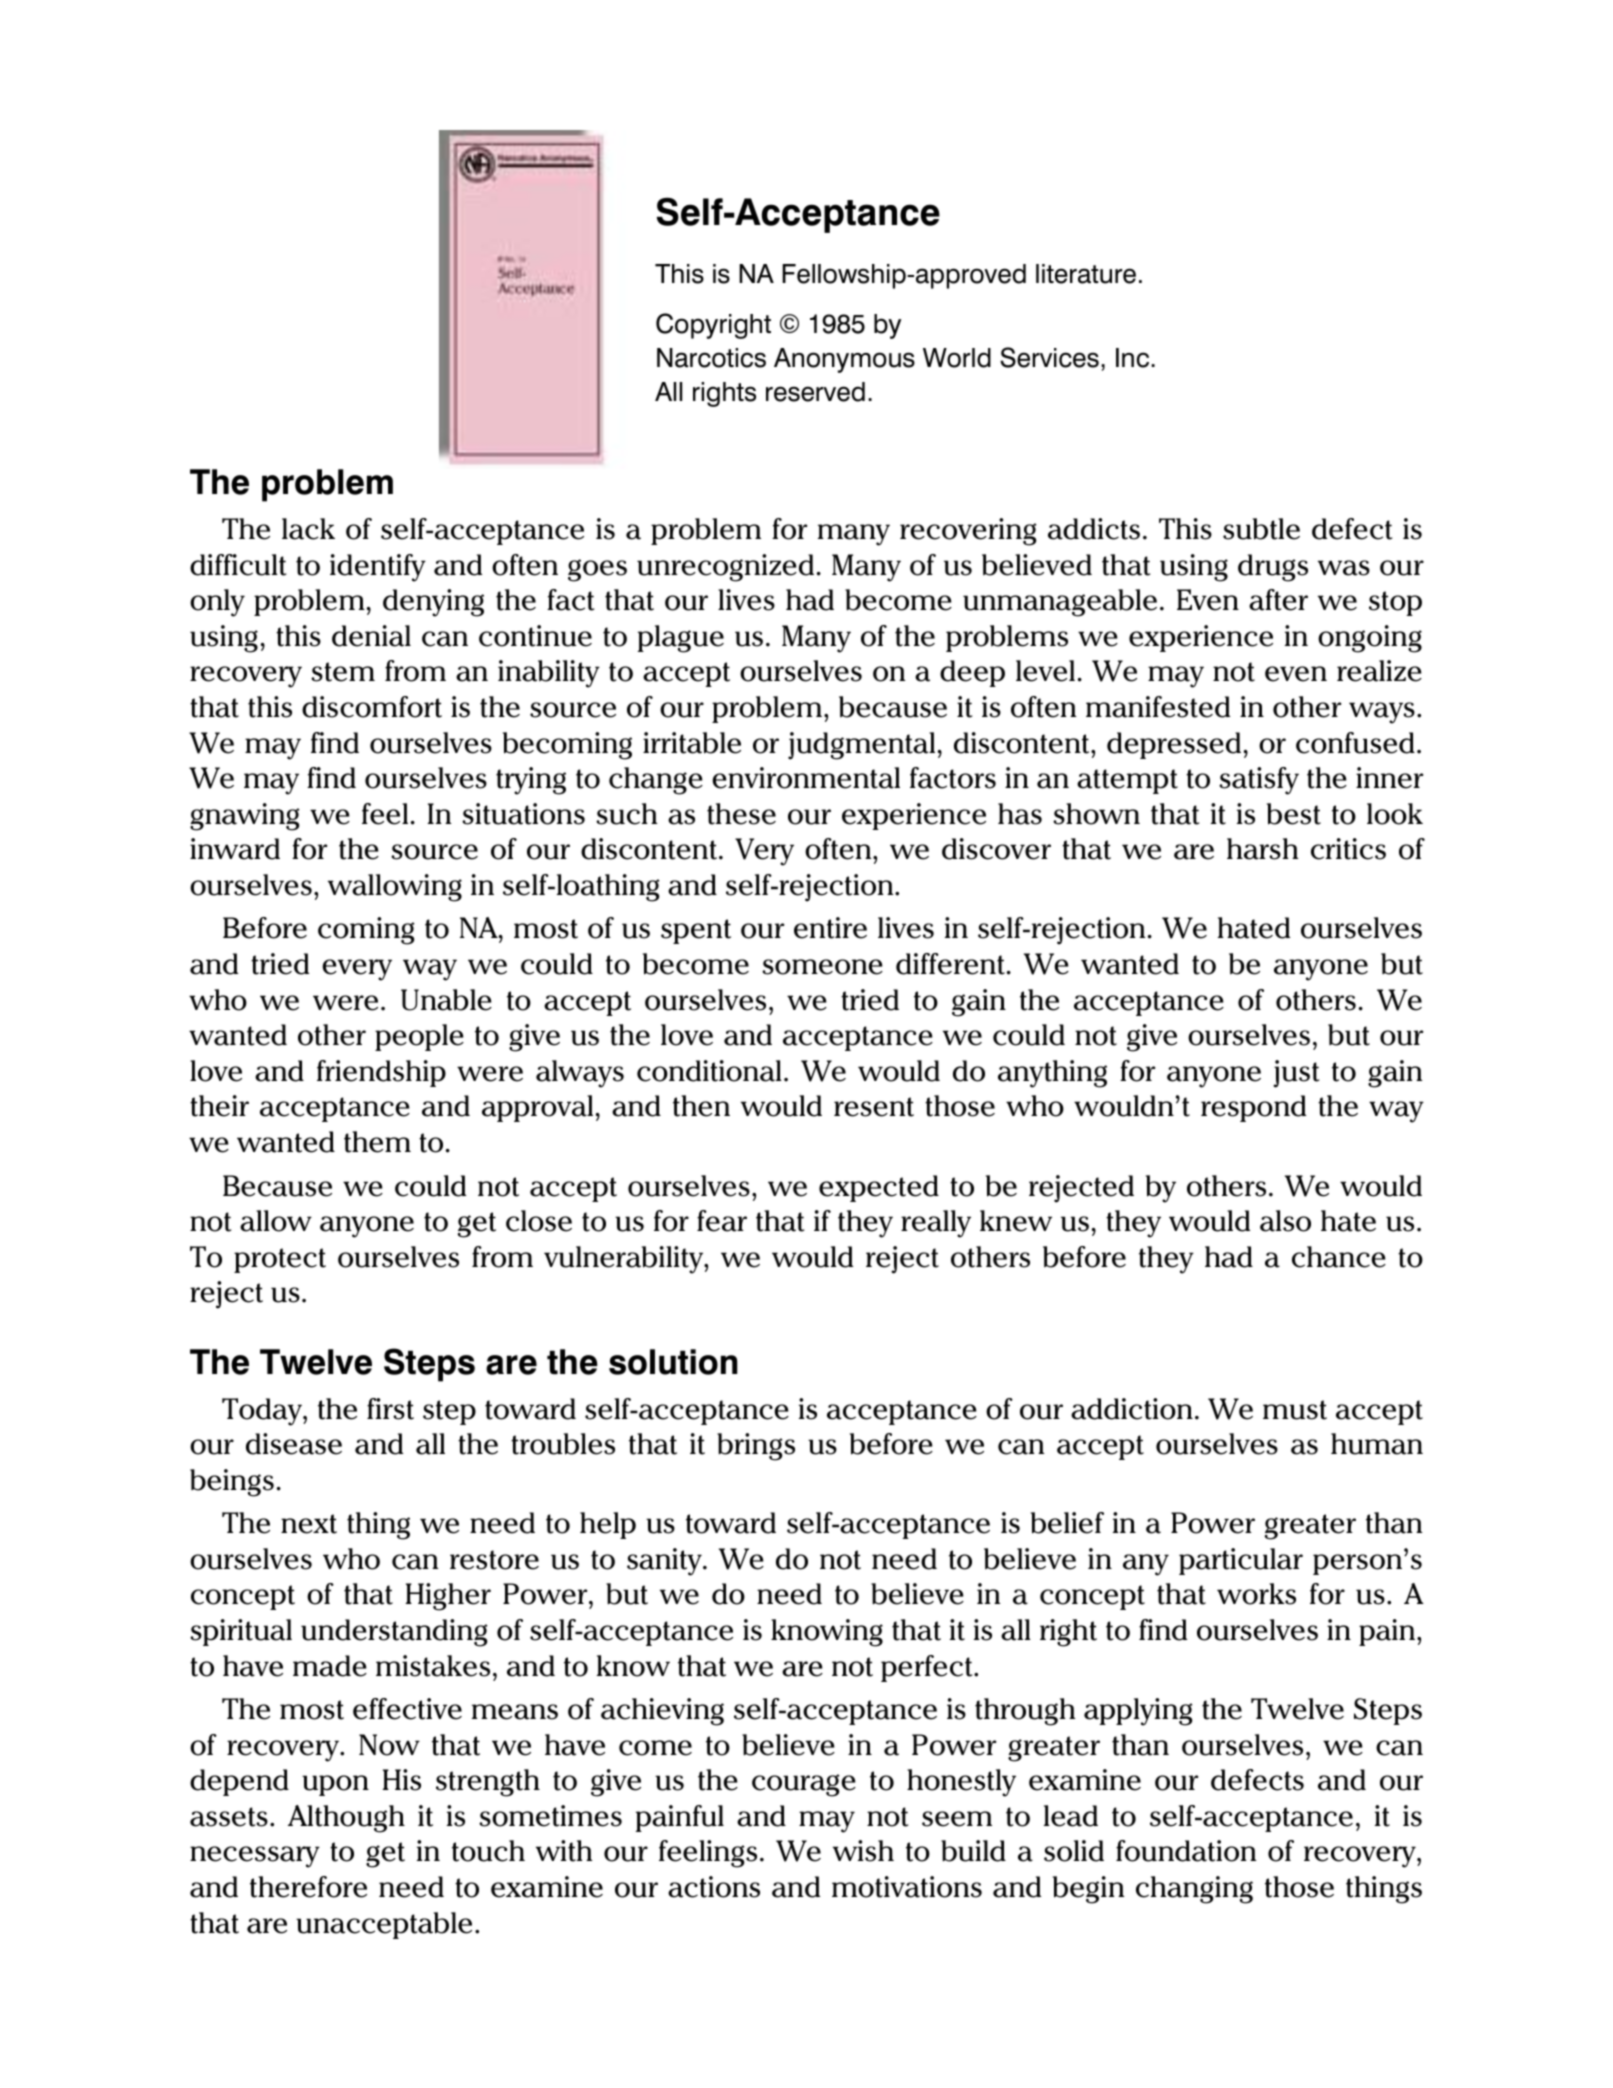 This screenshot has width=1613, height=2088. What do you see at coordinates (1278, 600) in the screenshot?
I see `after` at bounding box center [1278, 600].
